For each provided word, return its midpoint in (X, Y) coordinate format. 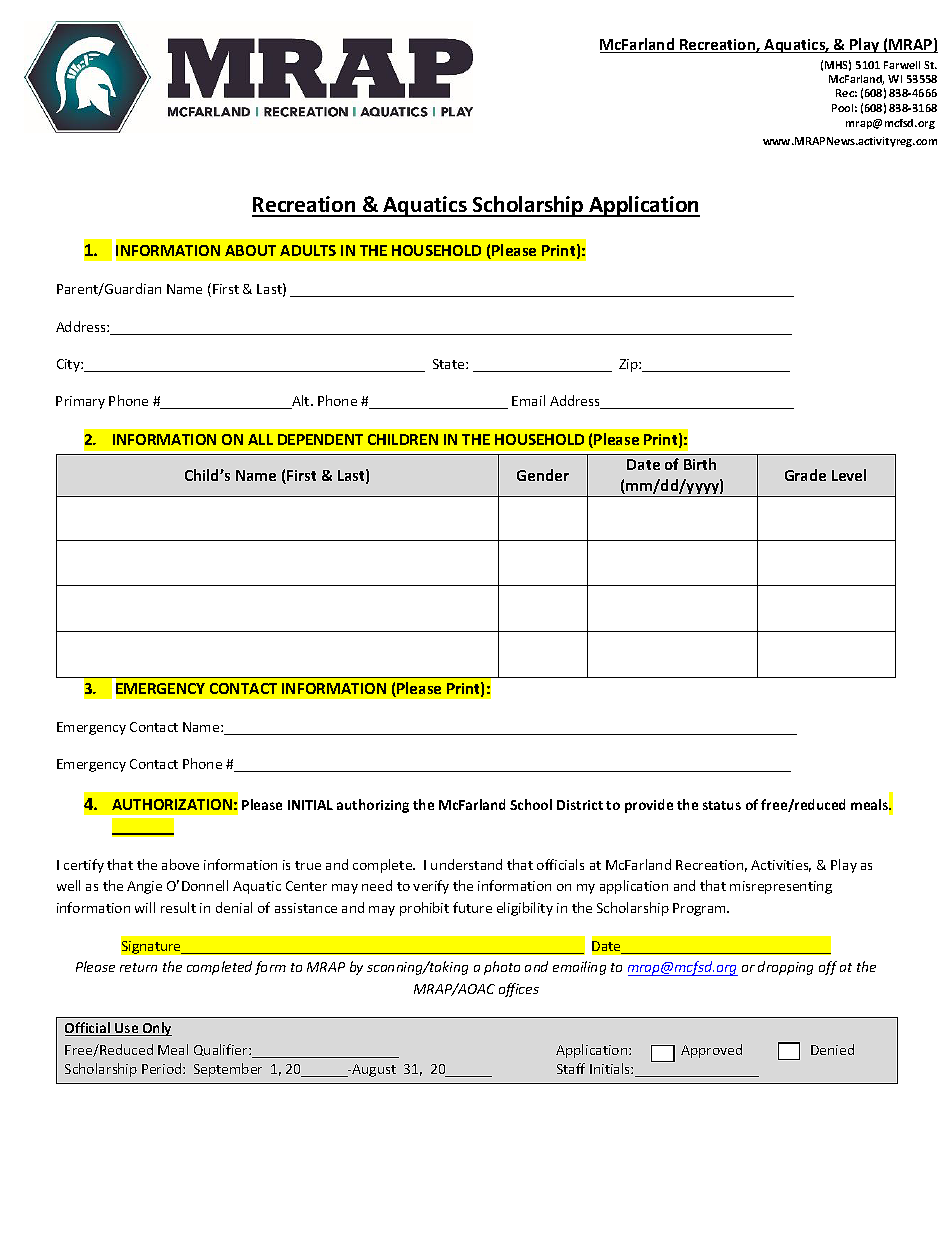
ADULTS (308, 250)
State (450, 364)
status (722, 805)
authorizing (373, 806)
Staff (571, 1068)
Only (156, 1029)
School (531, 804)
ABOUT (250, 250)
